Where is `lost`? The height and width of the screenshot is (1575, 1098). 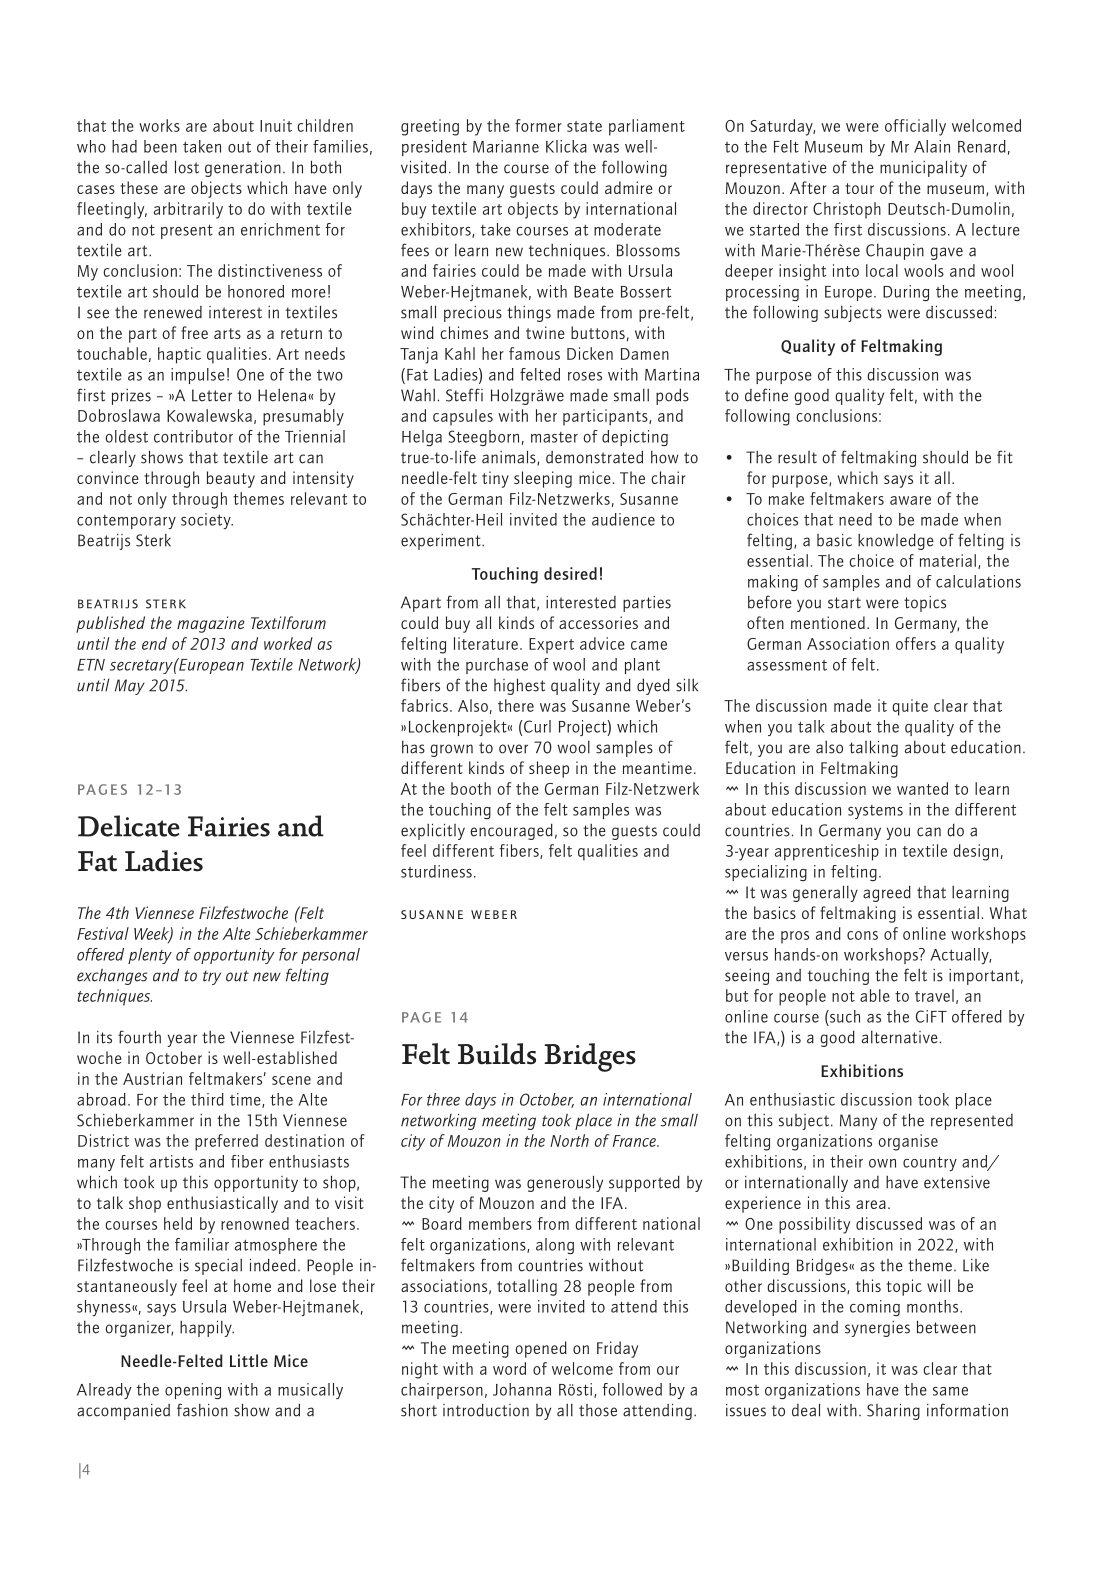
lost is located at coordinates (187, 167).
